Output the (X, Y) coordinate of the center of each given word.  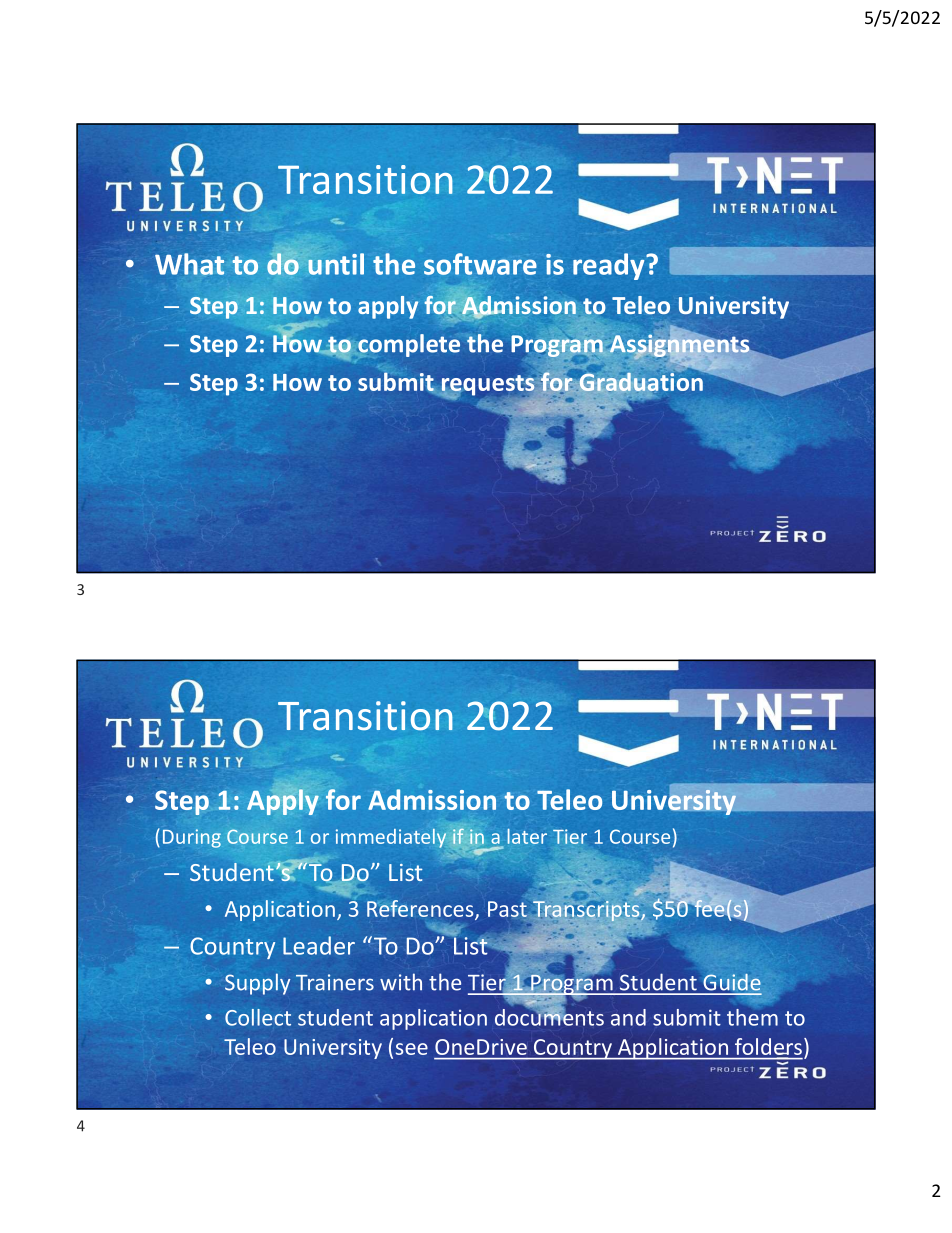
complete (408, 345)
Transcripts (586, 911)
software (480, 264)
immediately (391, 838)
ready (610, 266)
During (192, 838)
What (189, 264)
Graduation (641, 381)
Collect (258, 1017)
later (527, 836)
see (412, 1049)
